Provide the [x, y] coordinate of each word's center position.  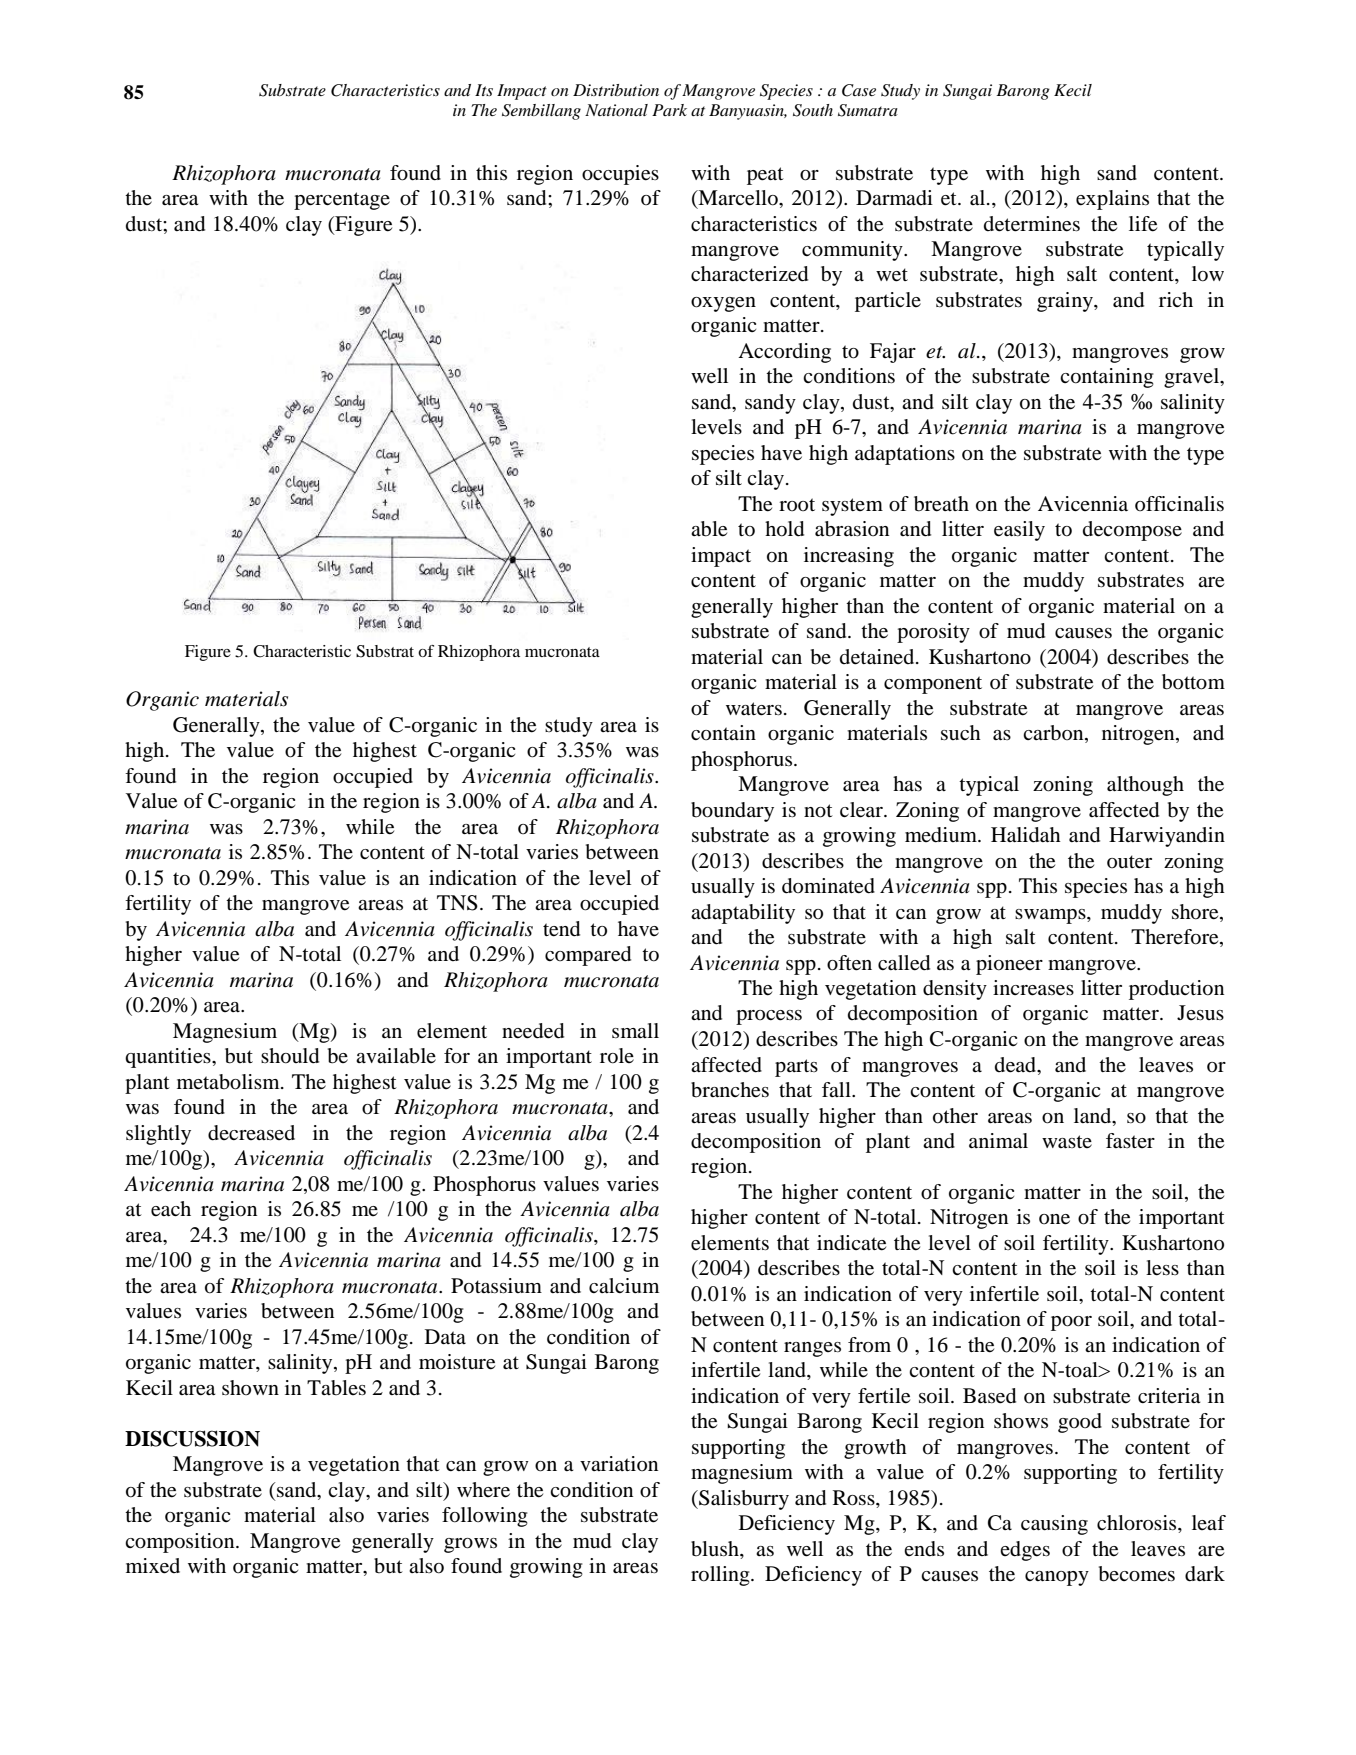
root [797, 504]
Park [669, 110]
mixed [153, 1566]
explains [1112, 200]
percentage [342, 201]
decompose [1132, 531]
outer [1129, 862]
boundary [732, 812]
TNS [457, 903]
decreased [251, 1133]
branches [730, 1090]
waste [1067, 1142]
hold [784, 529]
